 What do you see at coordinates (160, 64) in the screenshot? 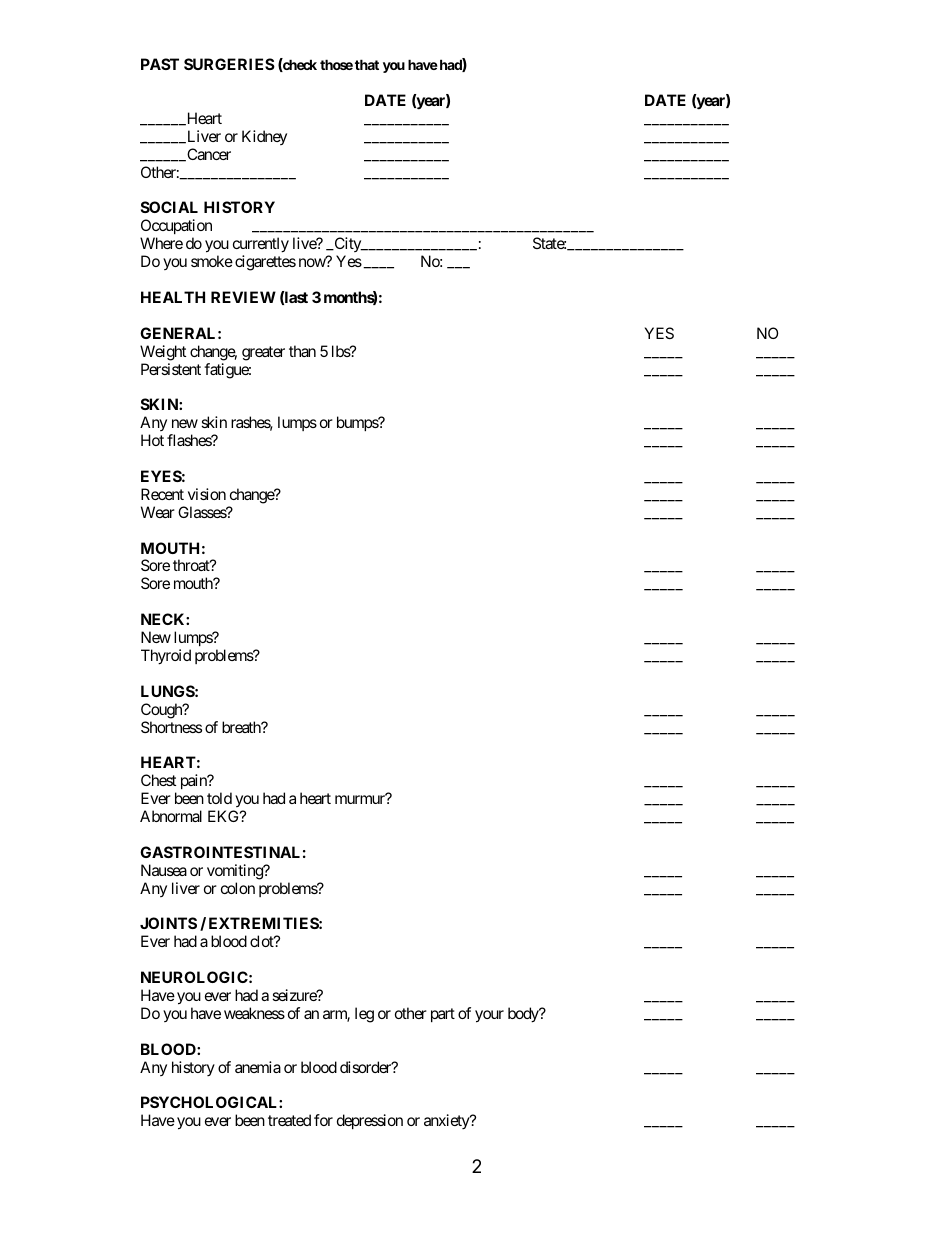
I see `PAST` at bounding box center [160, 64].
